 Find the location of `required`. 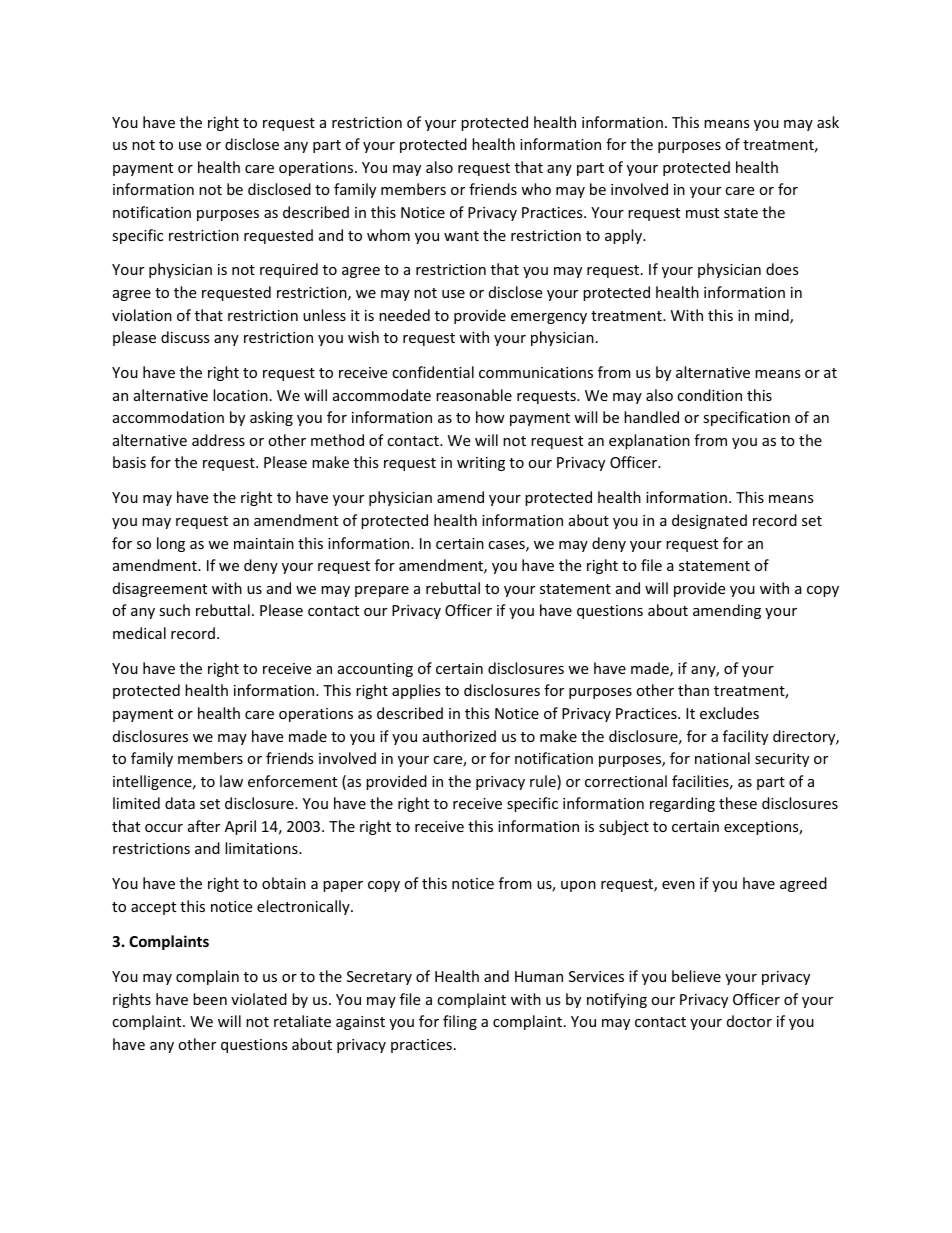

required is located at coordinates (289, 270).
